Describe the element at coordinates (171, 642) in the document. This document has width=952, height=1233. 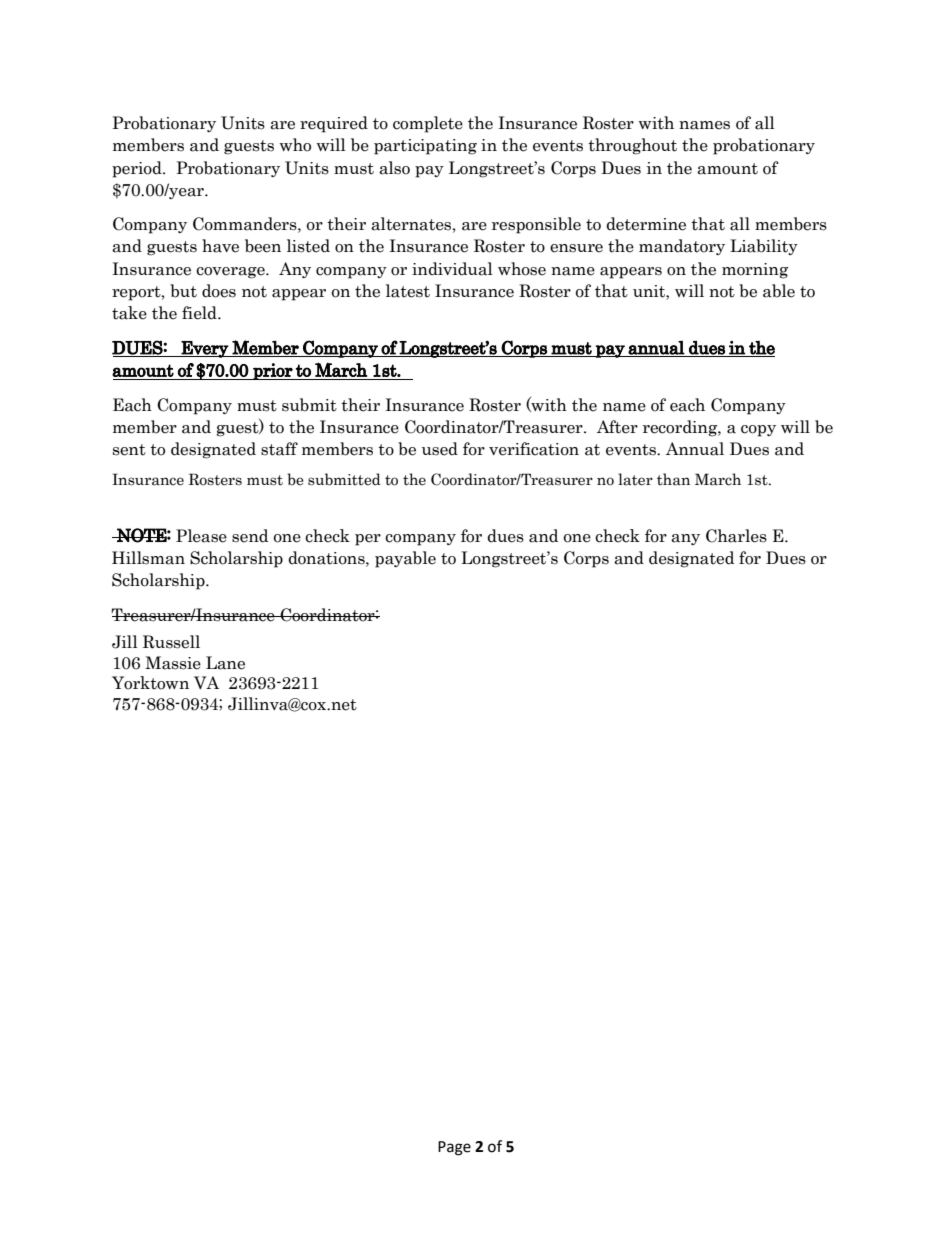
I see `Russell` at that location.
